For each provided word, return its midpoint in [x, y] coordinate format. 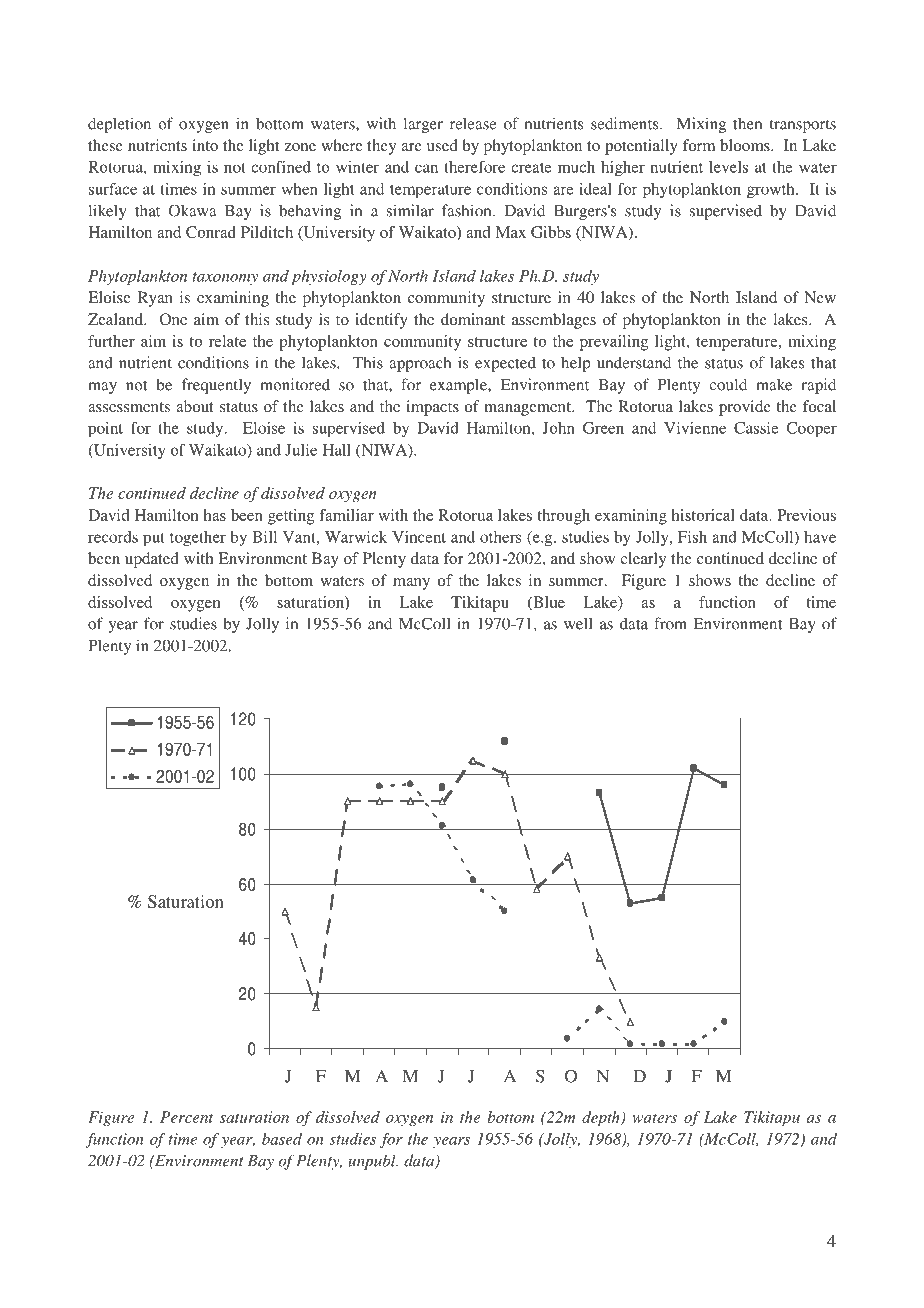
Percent [186, 1117]
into [205, 145]
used [442, 145]
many [411, 584]
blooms [746, 145]
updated [152, 560]
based [282, 1139]
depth [602, 1119]
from [670, 623]
